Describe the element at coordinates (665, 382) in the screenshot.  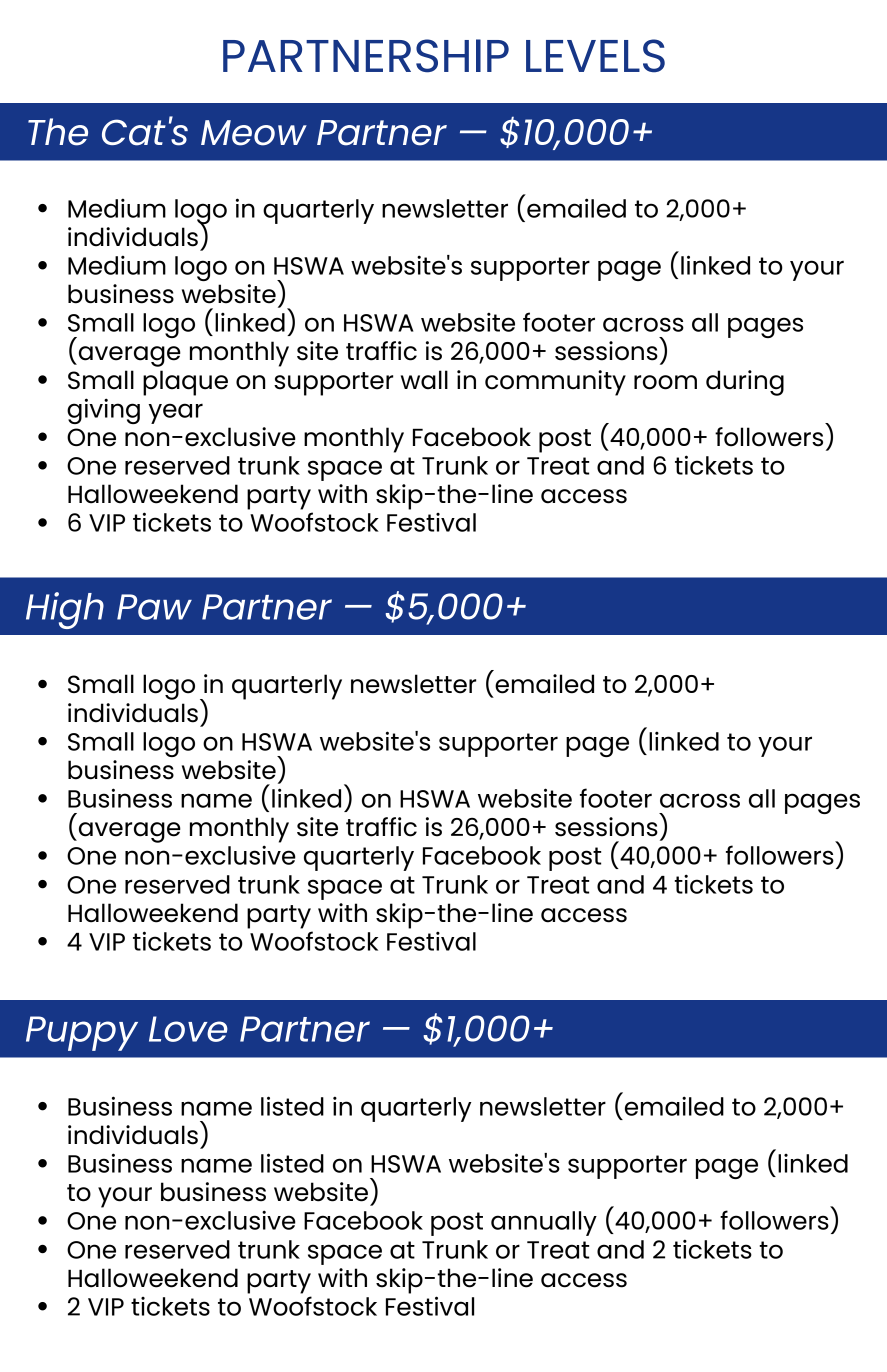
I see `room` at that location.
